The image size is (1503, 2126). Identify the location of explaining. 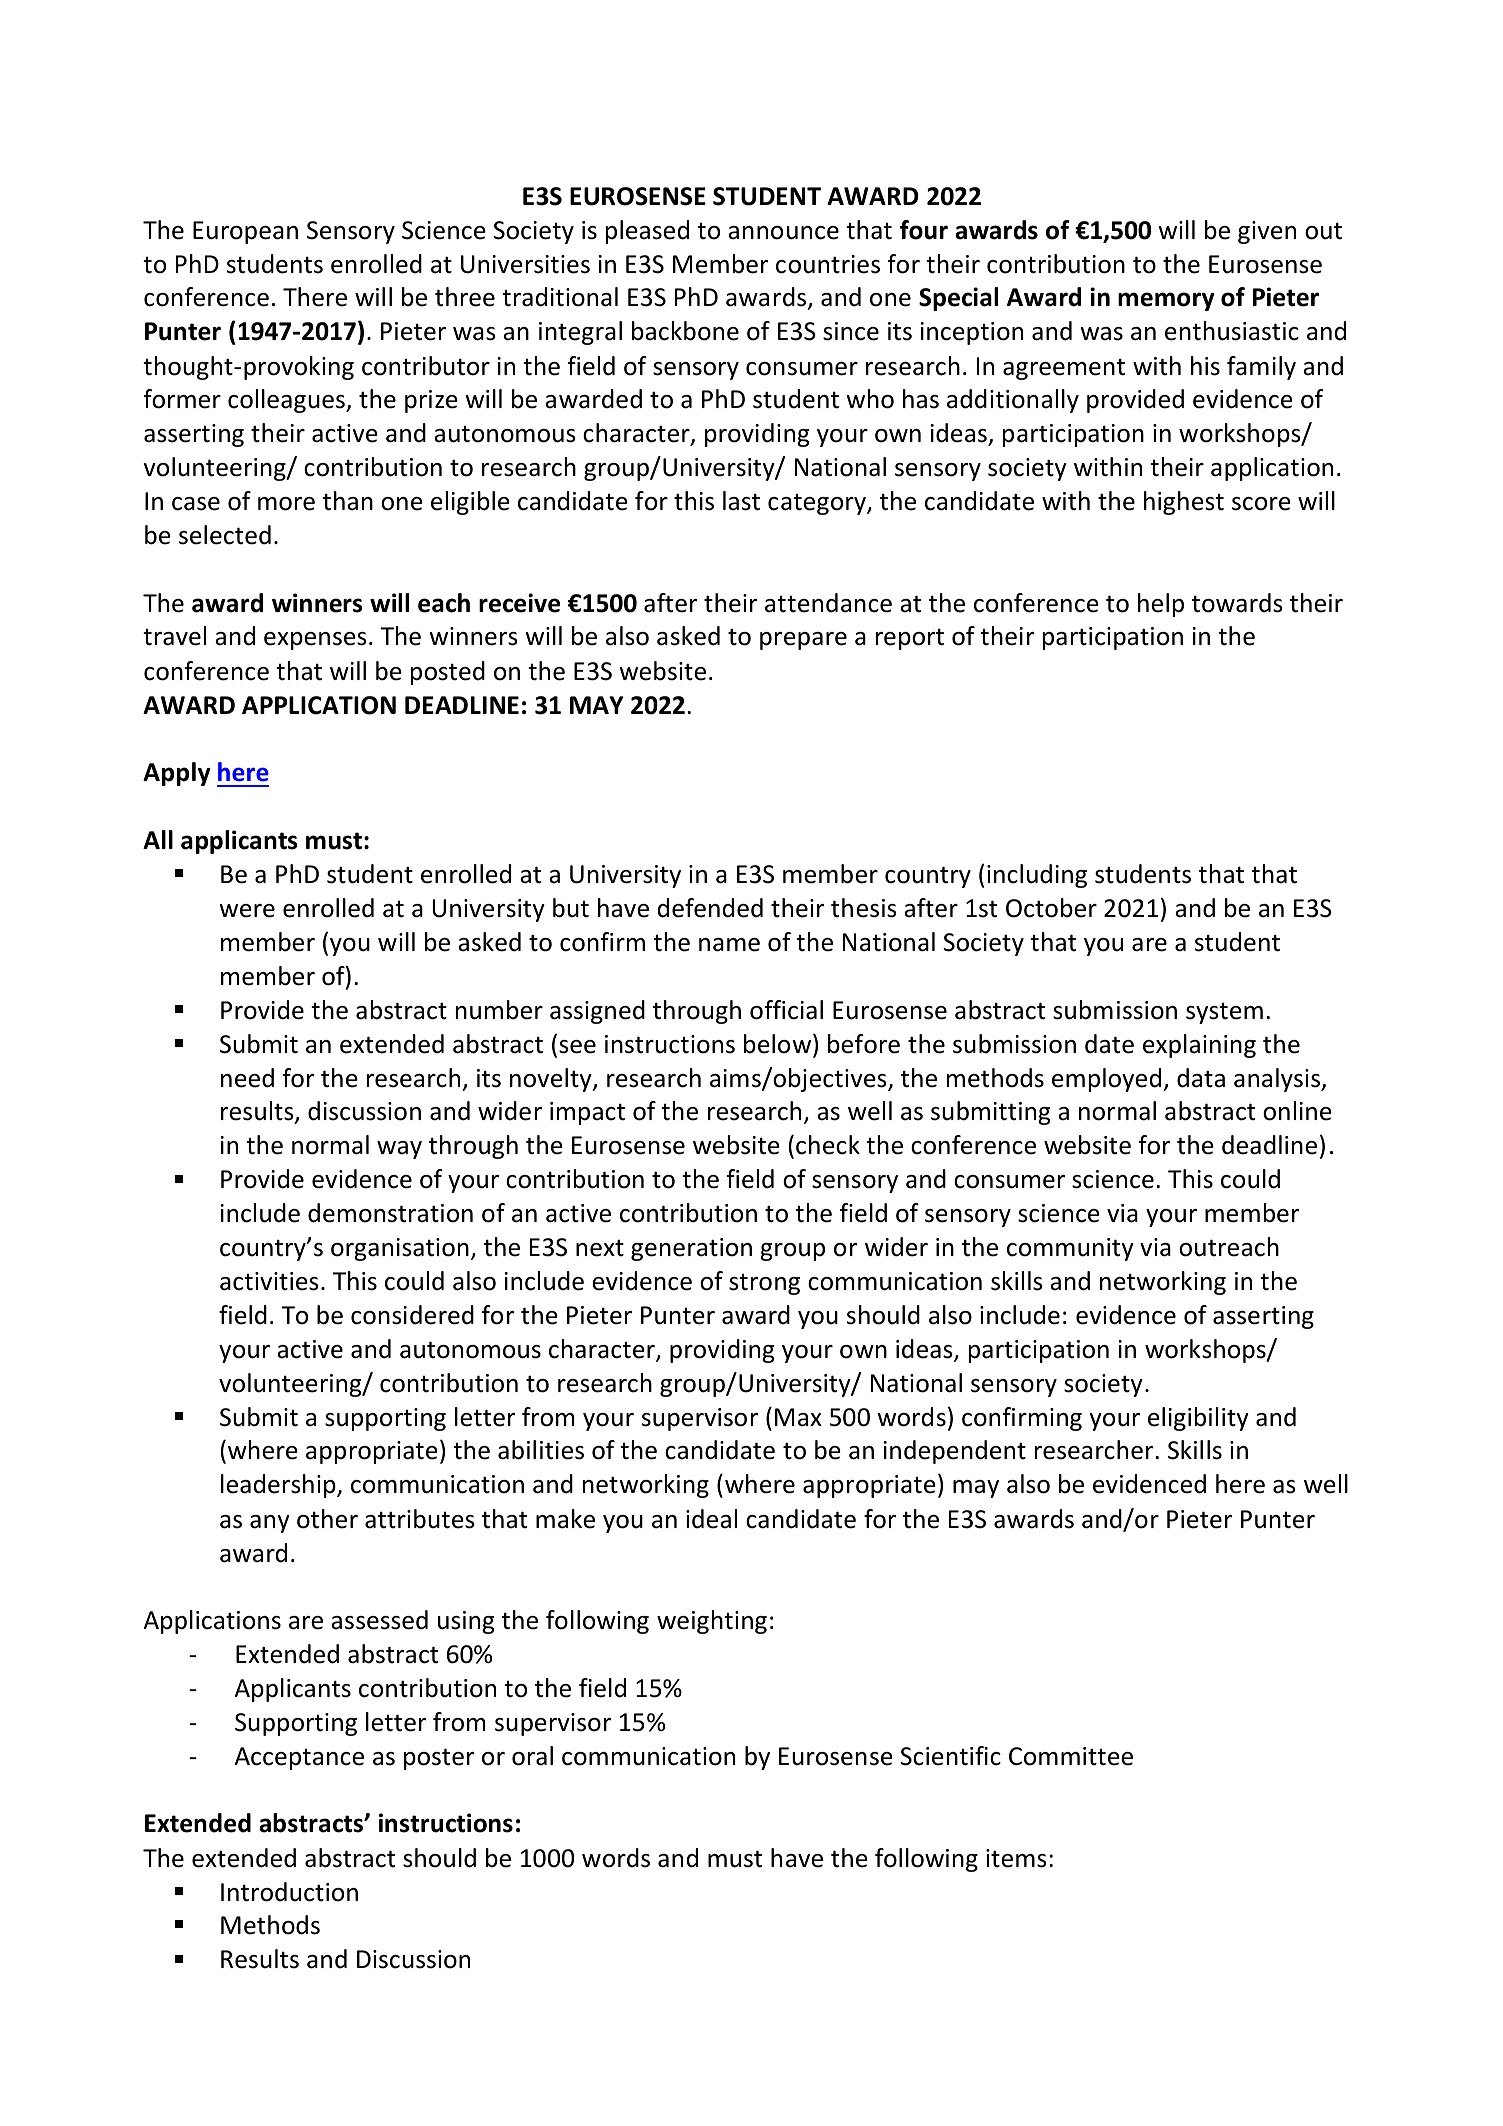
(1199, 1046).
